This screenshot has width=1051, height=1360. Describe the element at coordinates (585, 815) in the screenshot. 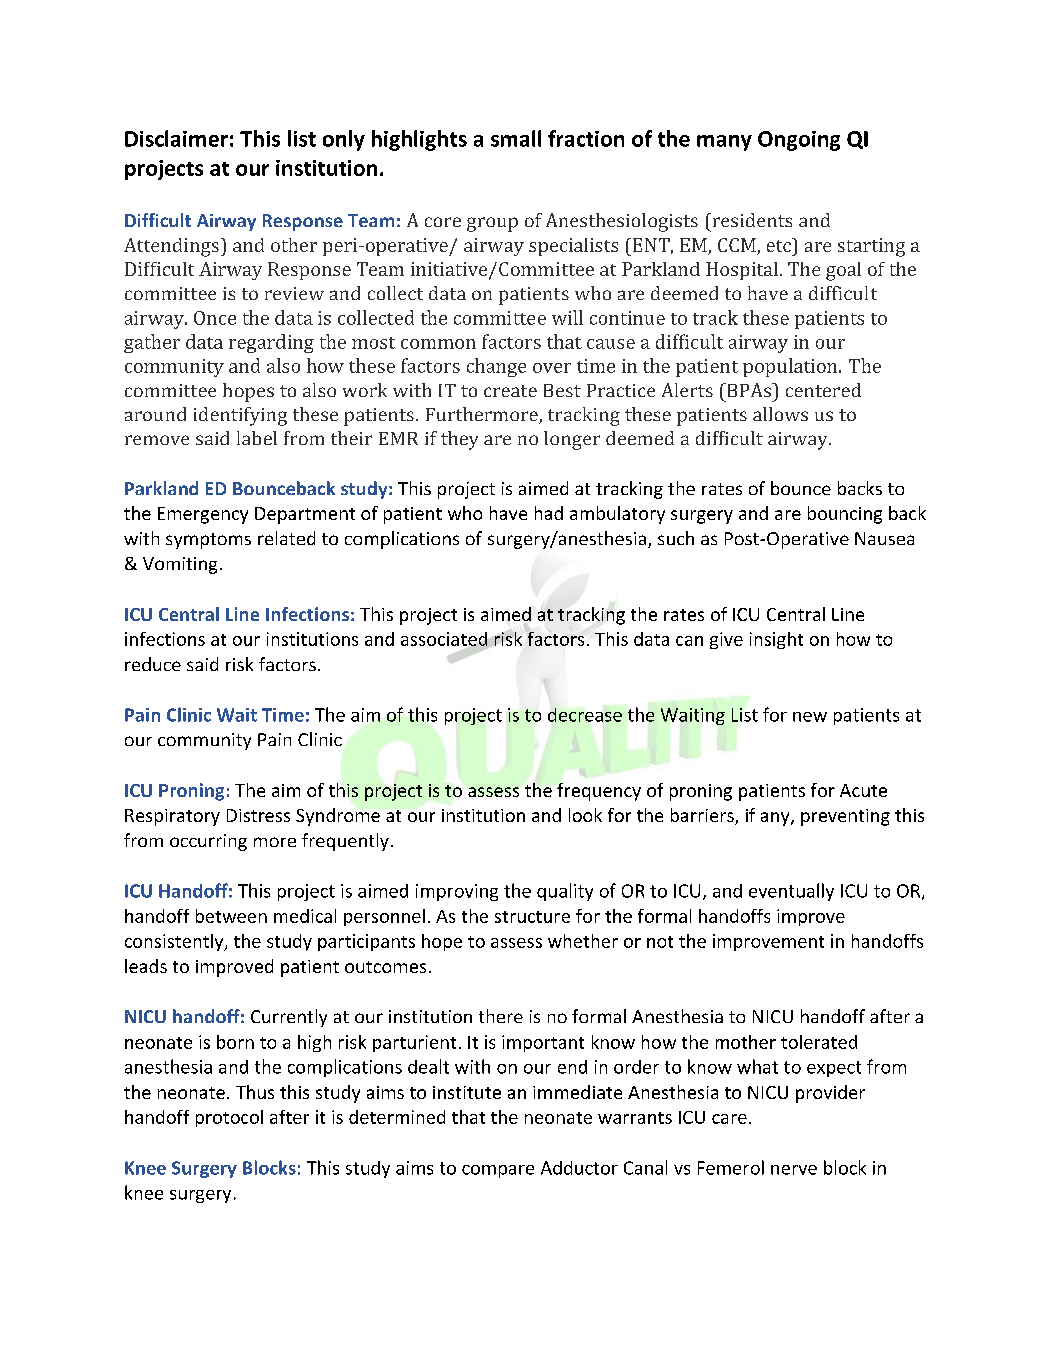

I see `look` at that location.
